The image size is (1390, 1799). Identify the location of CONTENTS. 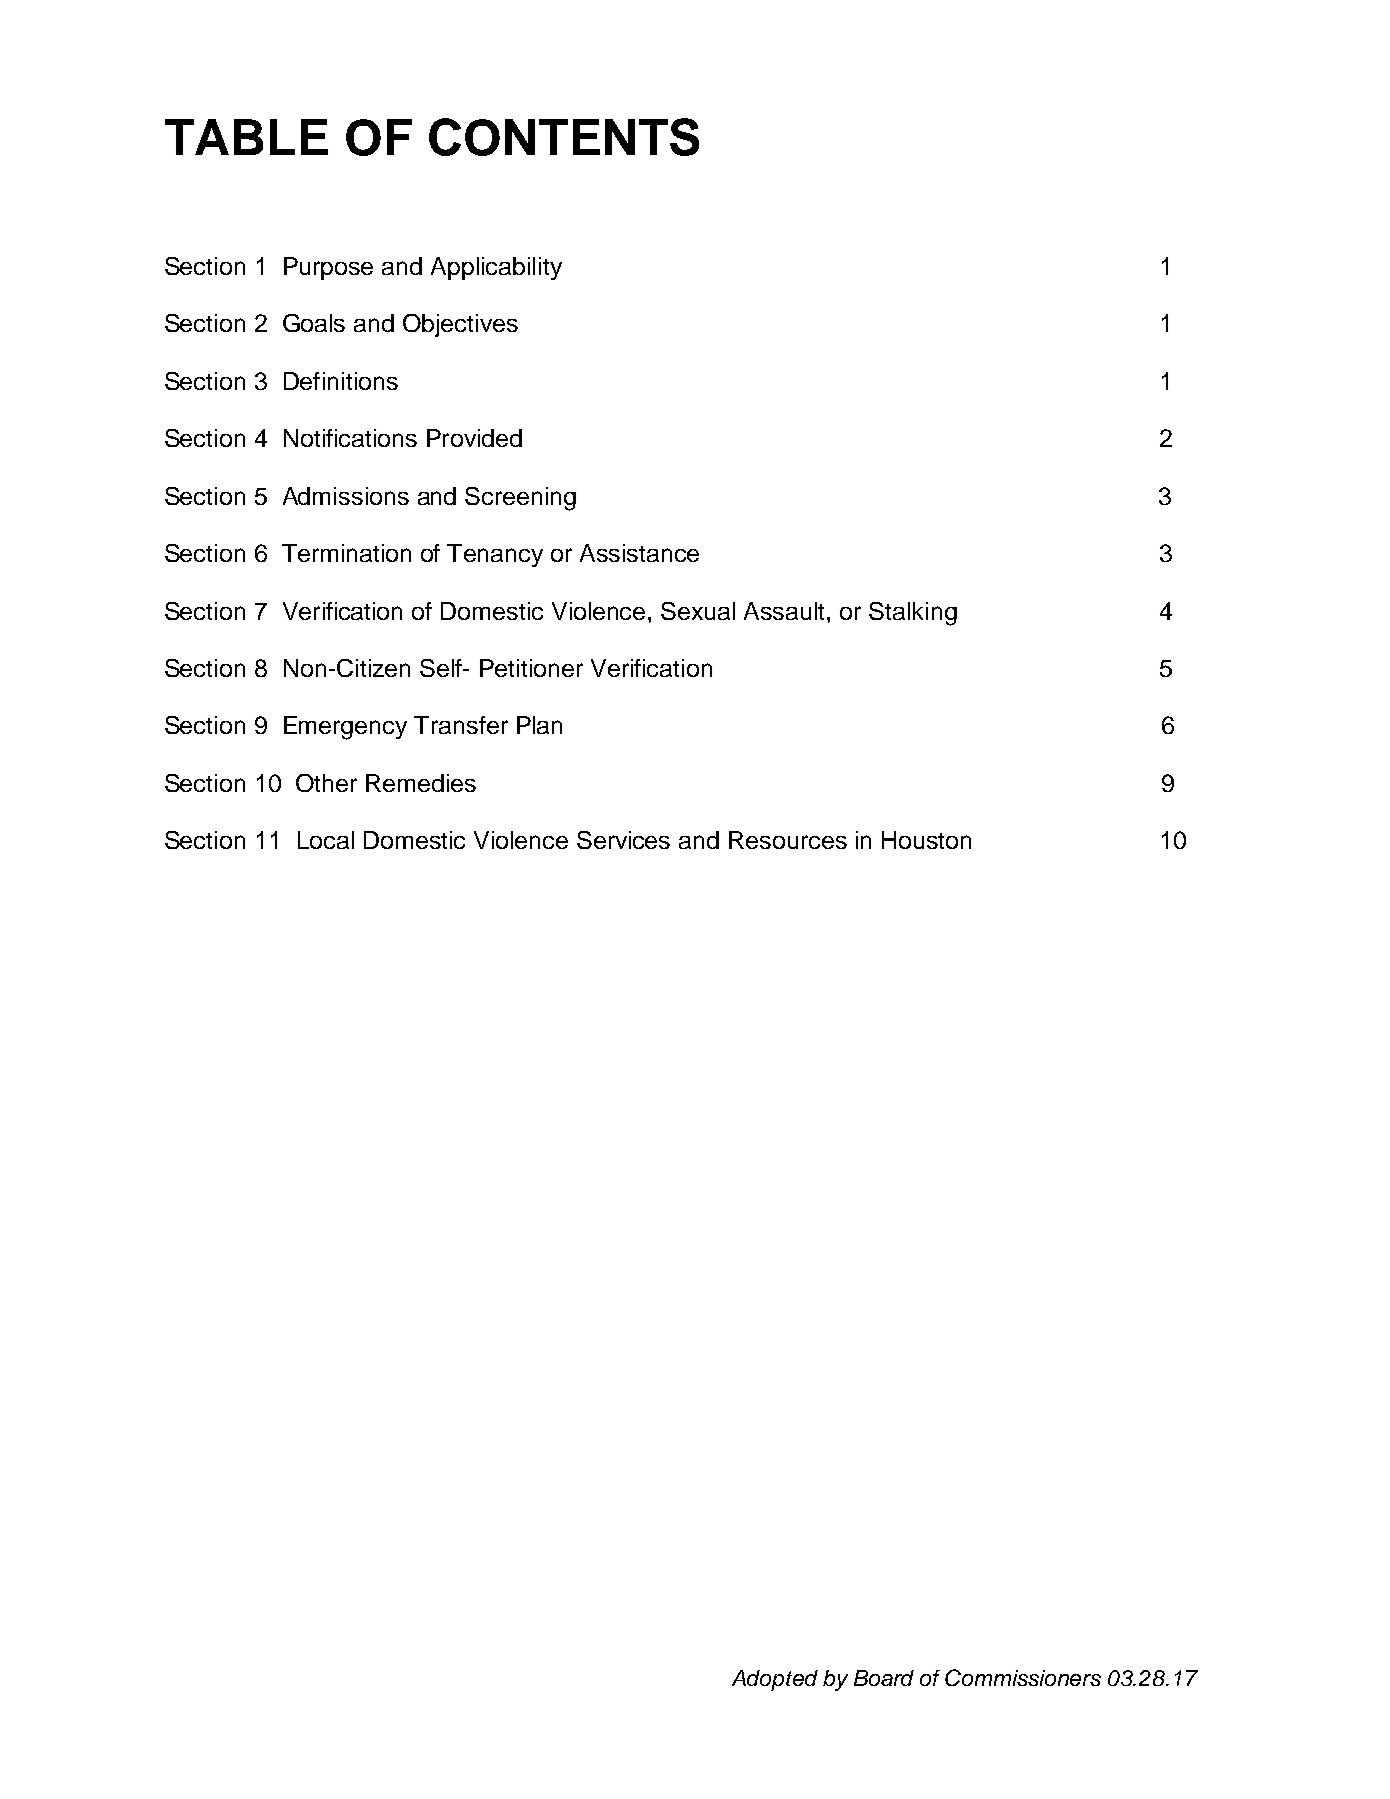
(564, 137).
